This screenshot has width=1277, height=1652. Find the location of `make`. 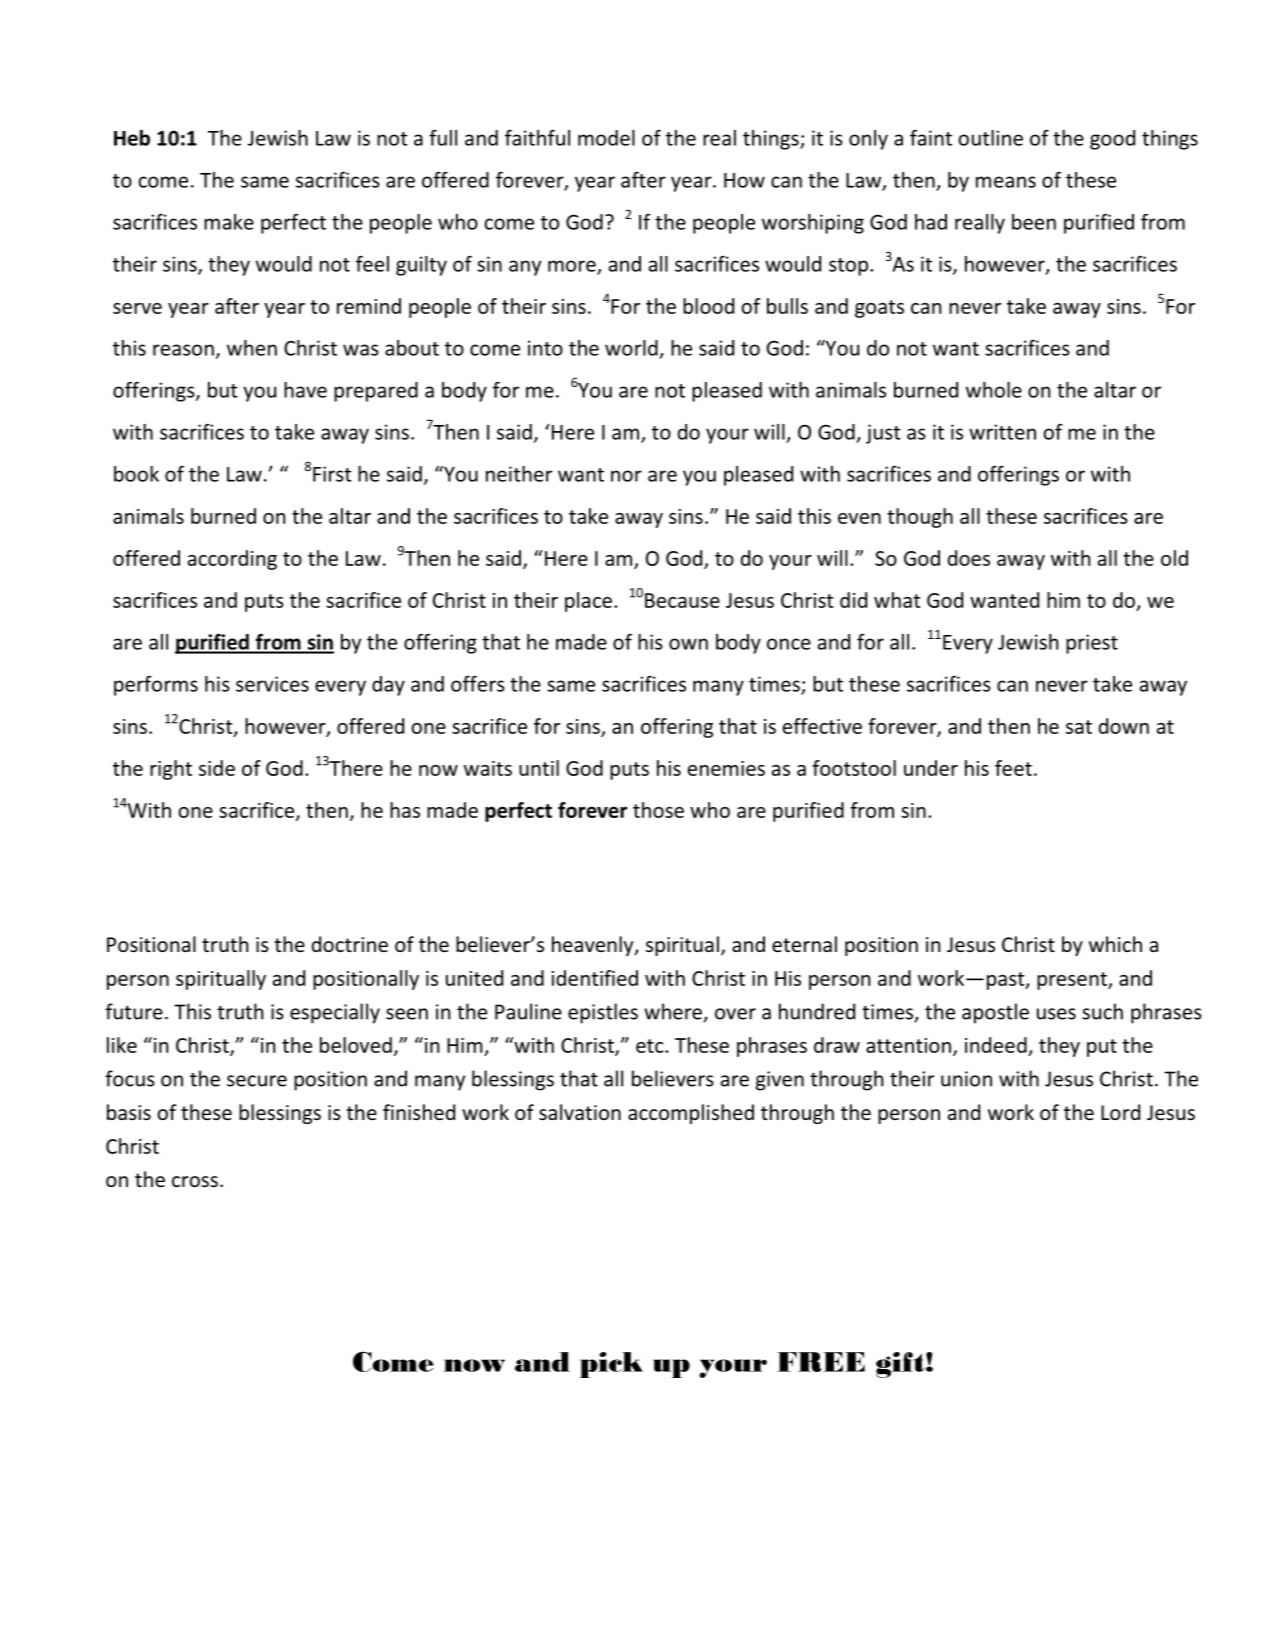

make is located at coordinates (229, 222).
